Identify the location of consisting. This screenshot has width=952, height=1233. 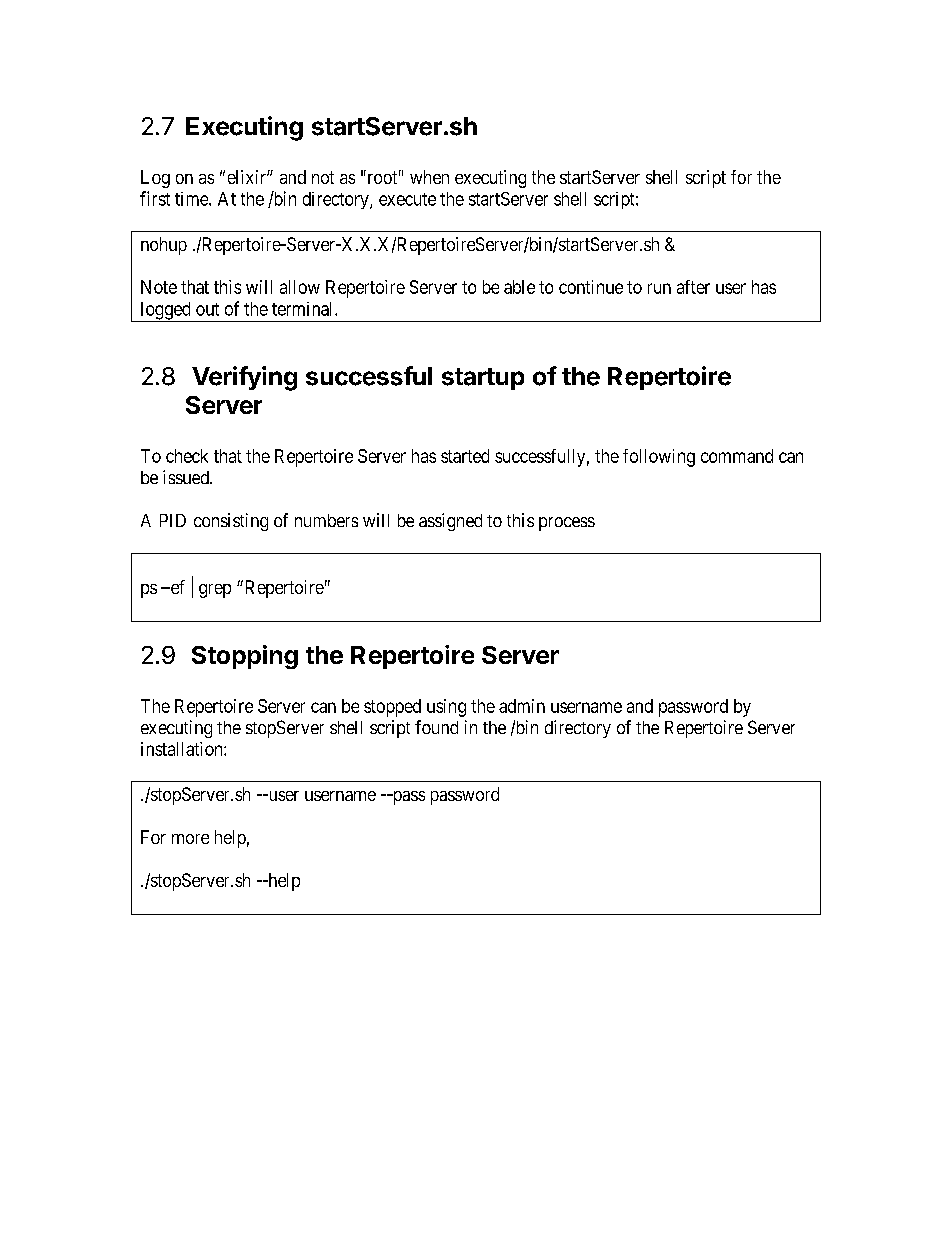
(231, 522).
